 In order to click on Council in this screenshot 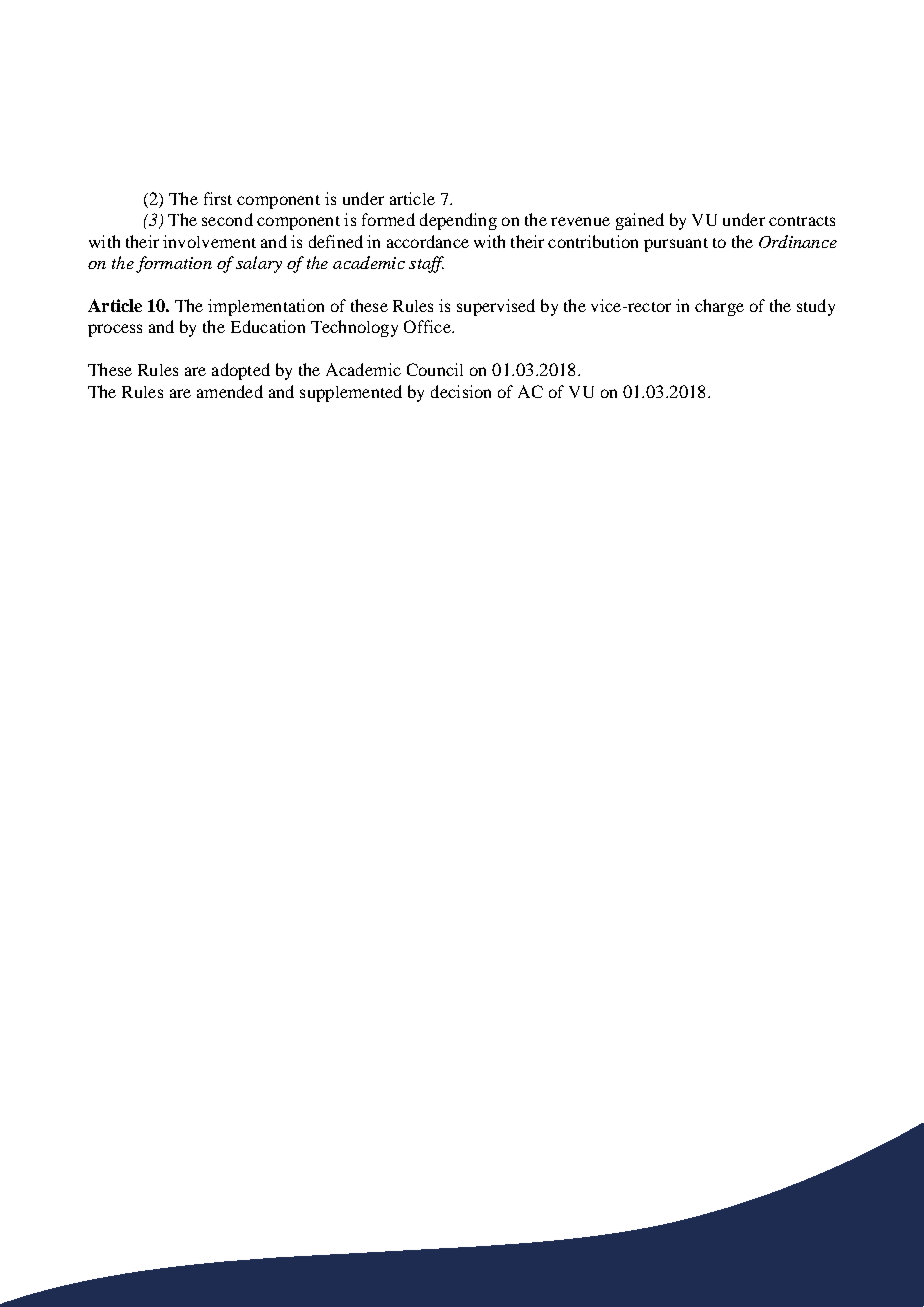, I will do `click(435, 369)`.
